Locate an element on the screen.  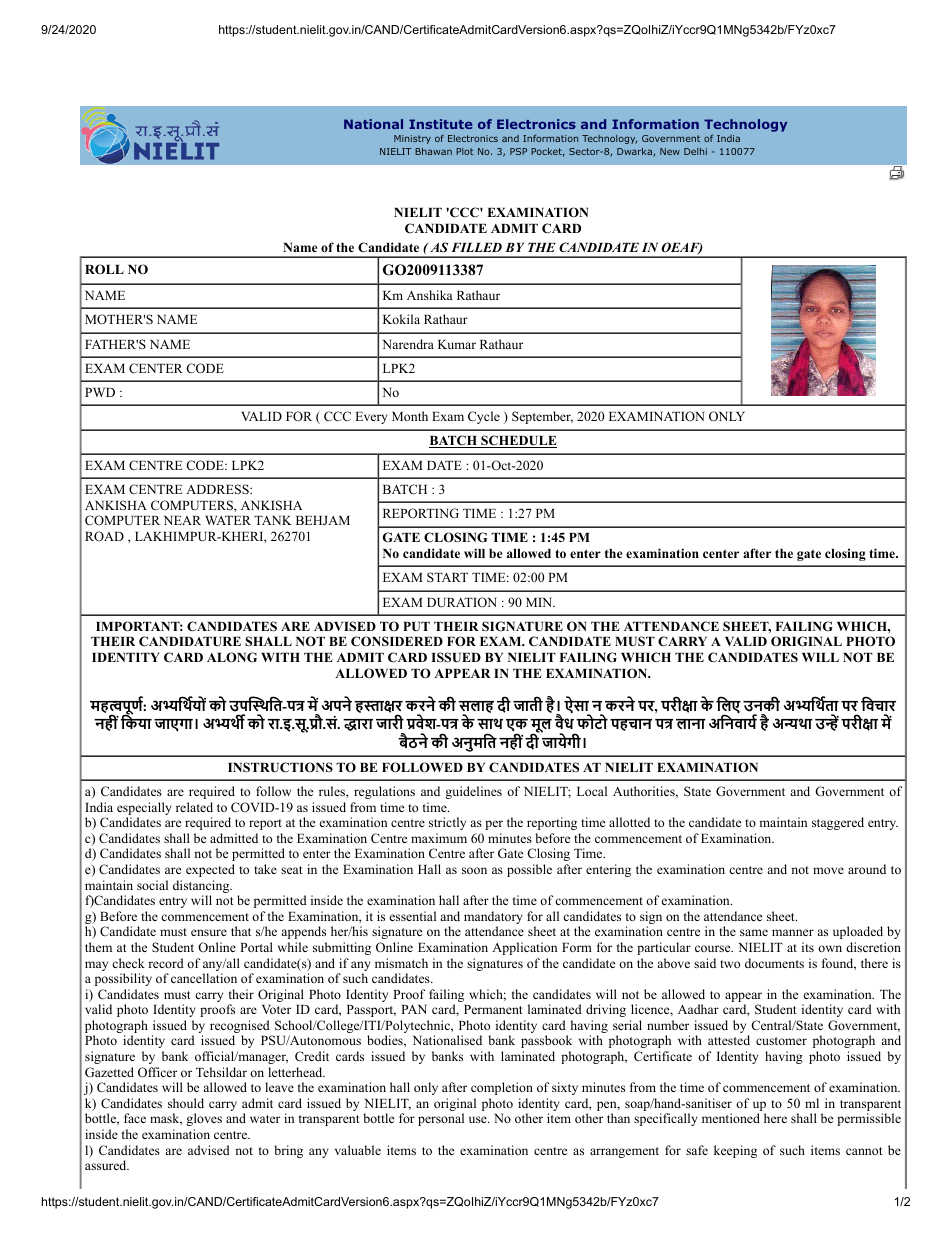
Plot is located at coordinates (464, 151).
